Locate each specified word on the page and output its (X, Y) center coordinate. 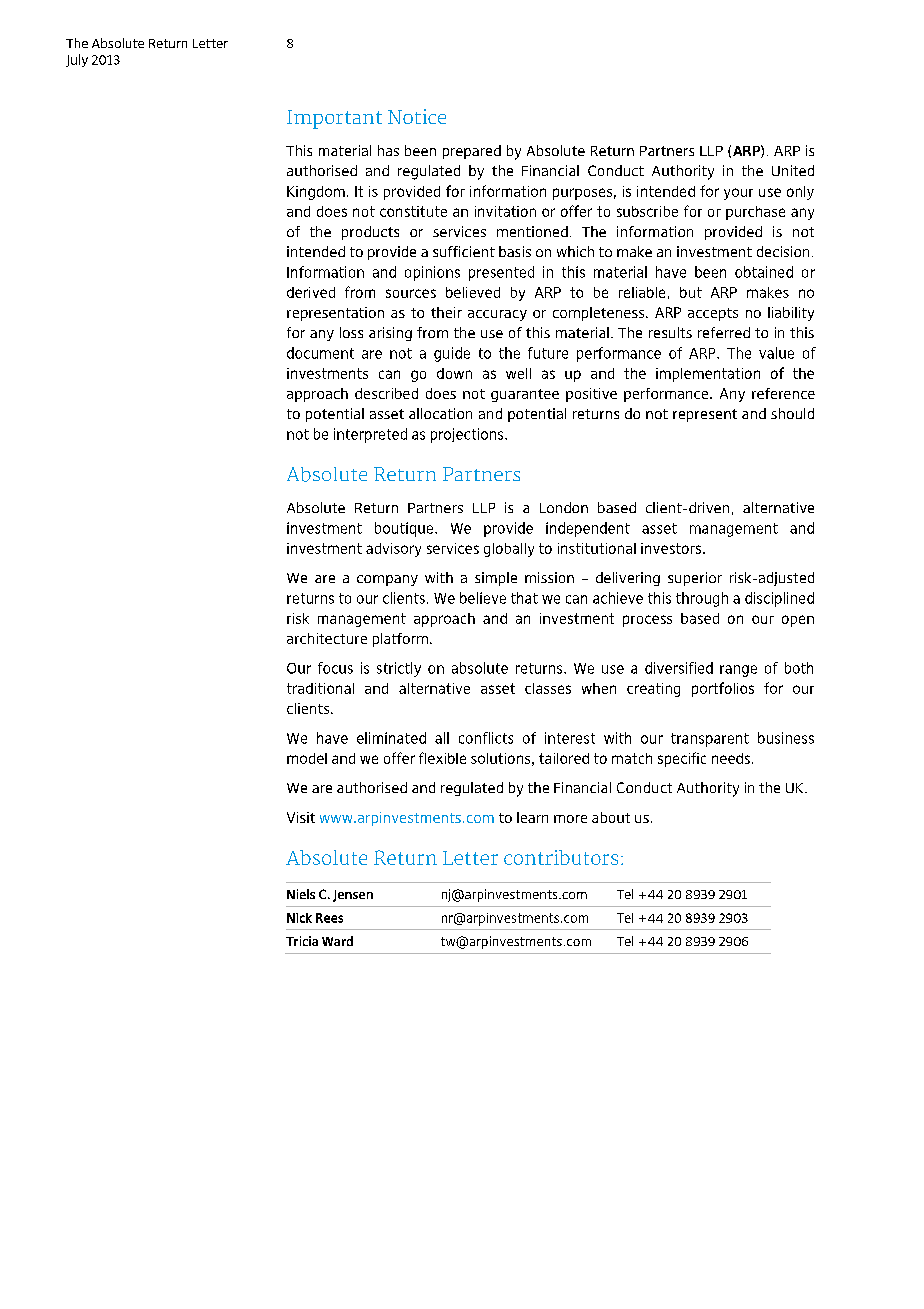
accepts (713, 314)
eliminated (391, 738)
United (793, 170)
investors (671, 548)
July (77, 60)
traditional (320, 688)
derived (311, 292)
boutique (405, 529)
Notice (417, 116)
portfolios (723, 689)
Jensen (353, 896)
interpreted (370, 435)
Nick (299, 918)
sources (411, 293)
